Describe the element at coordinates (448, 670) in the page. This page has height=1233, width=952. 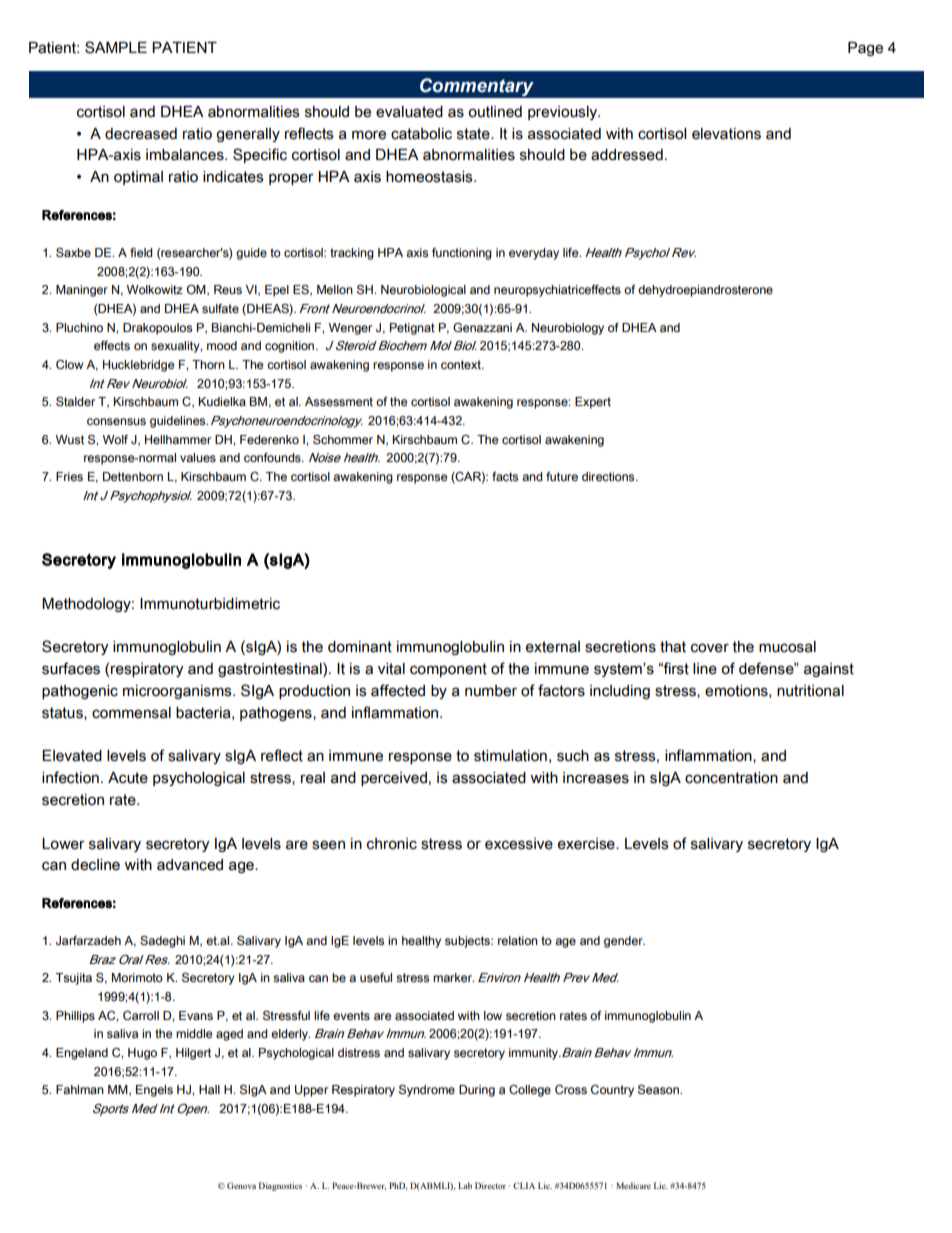
I see `component` at that location.
